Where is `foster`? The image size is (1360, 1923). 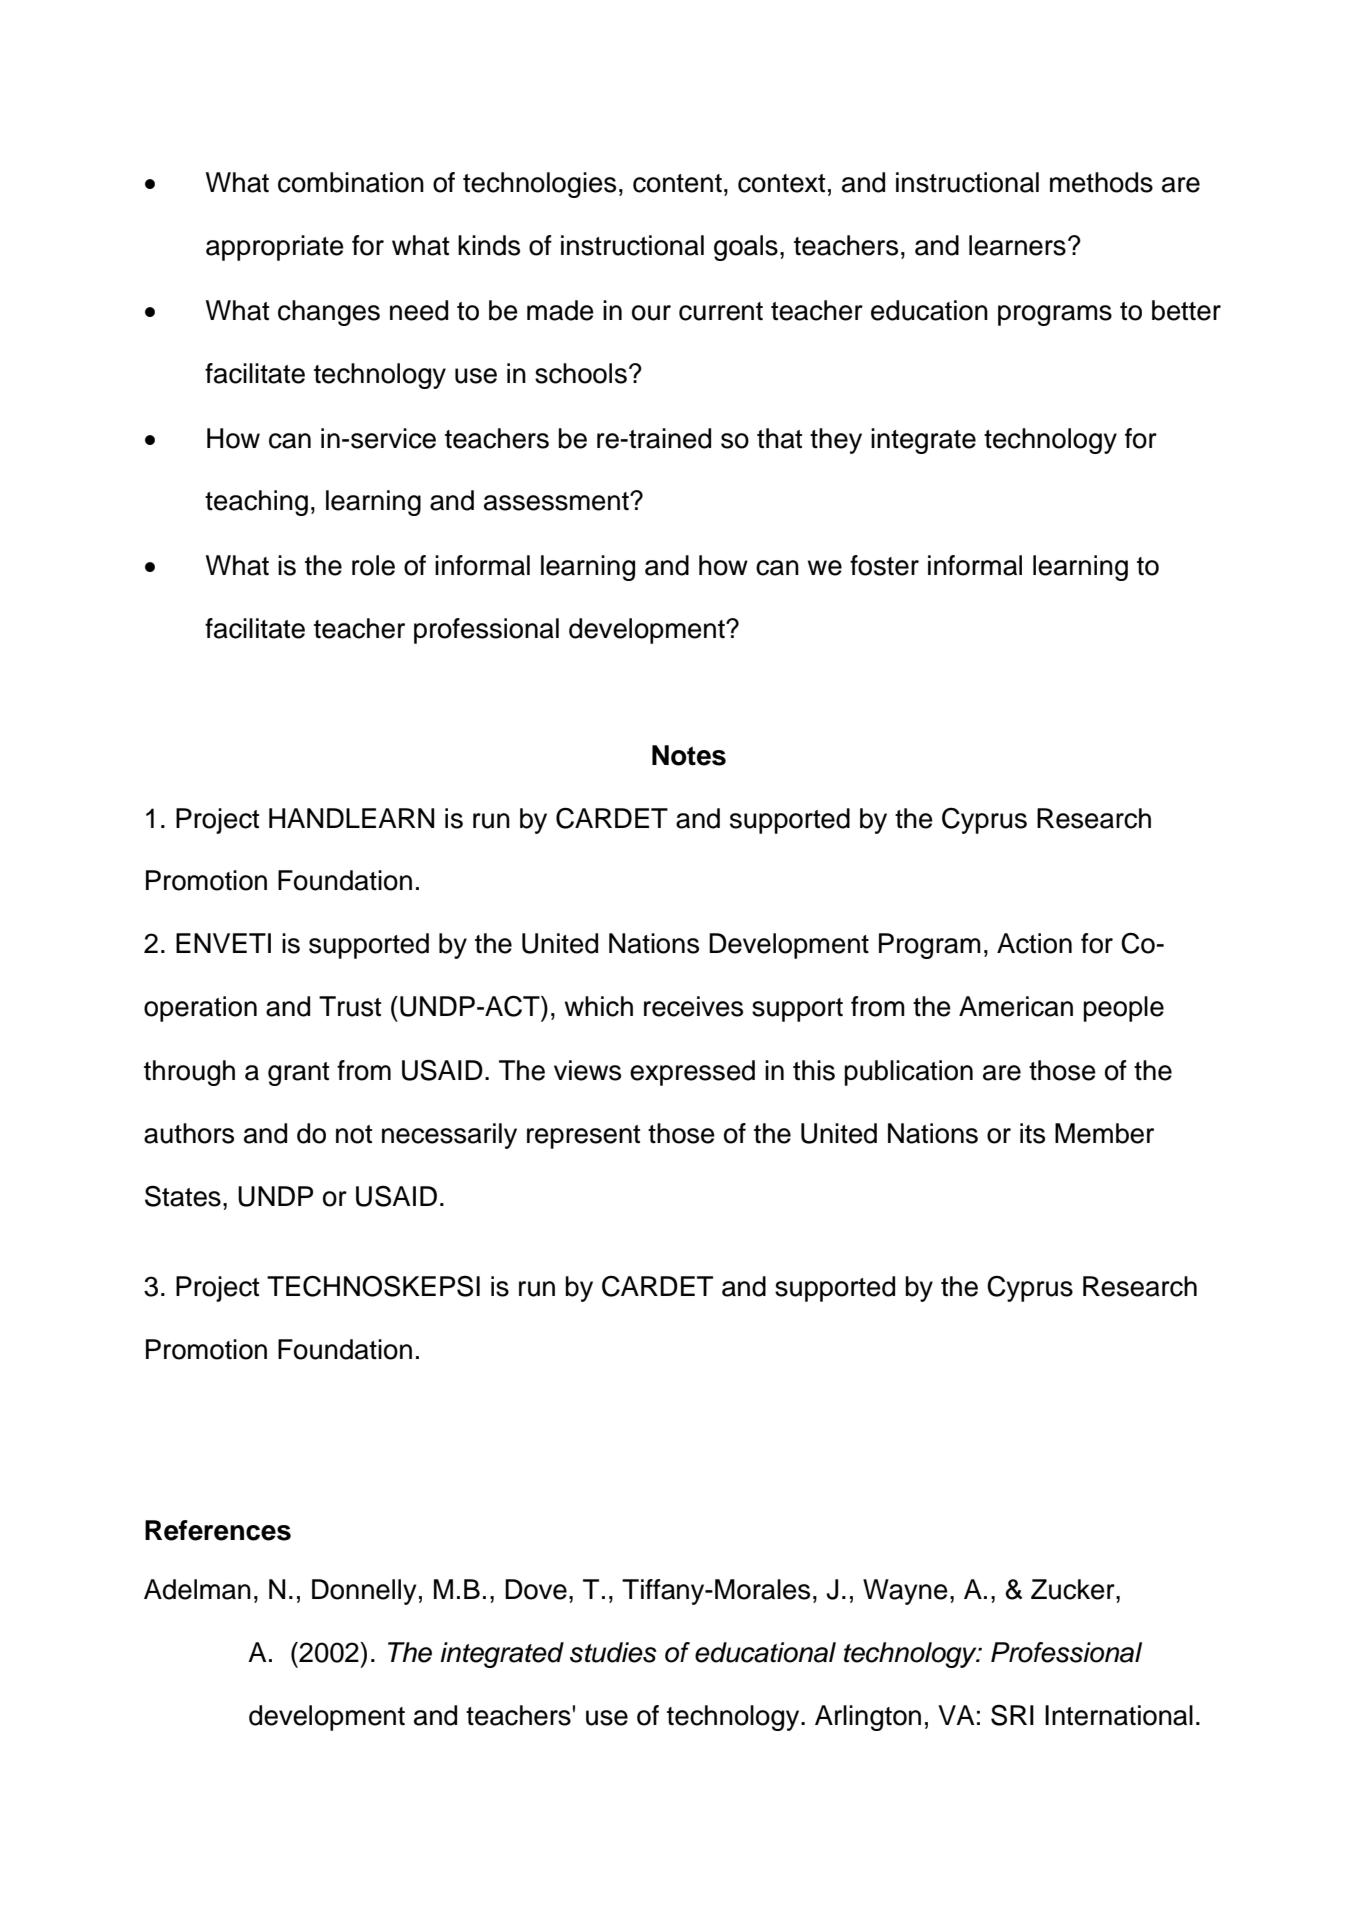 foster is located at coordinates (884, 565).
